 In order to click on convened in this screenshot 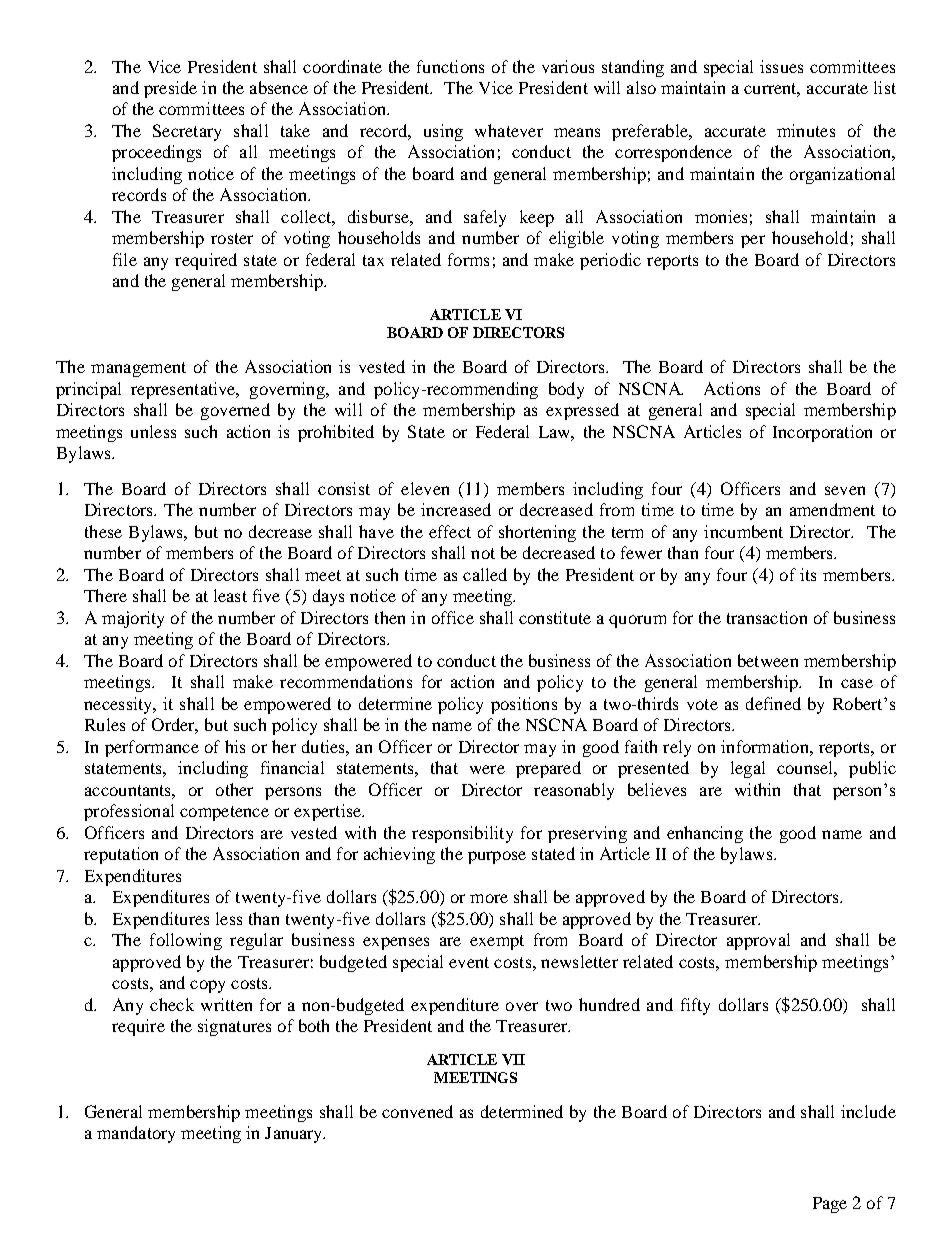, I will do `click(417, 1111)`.
